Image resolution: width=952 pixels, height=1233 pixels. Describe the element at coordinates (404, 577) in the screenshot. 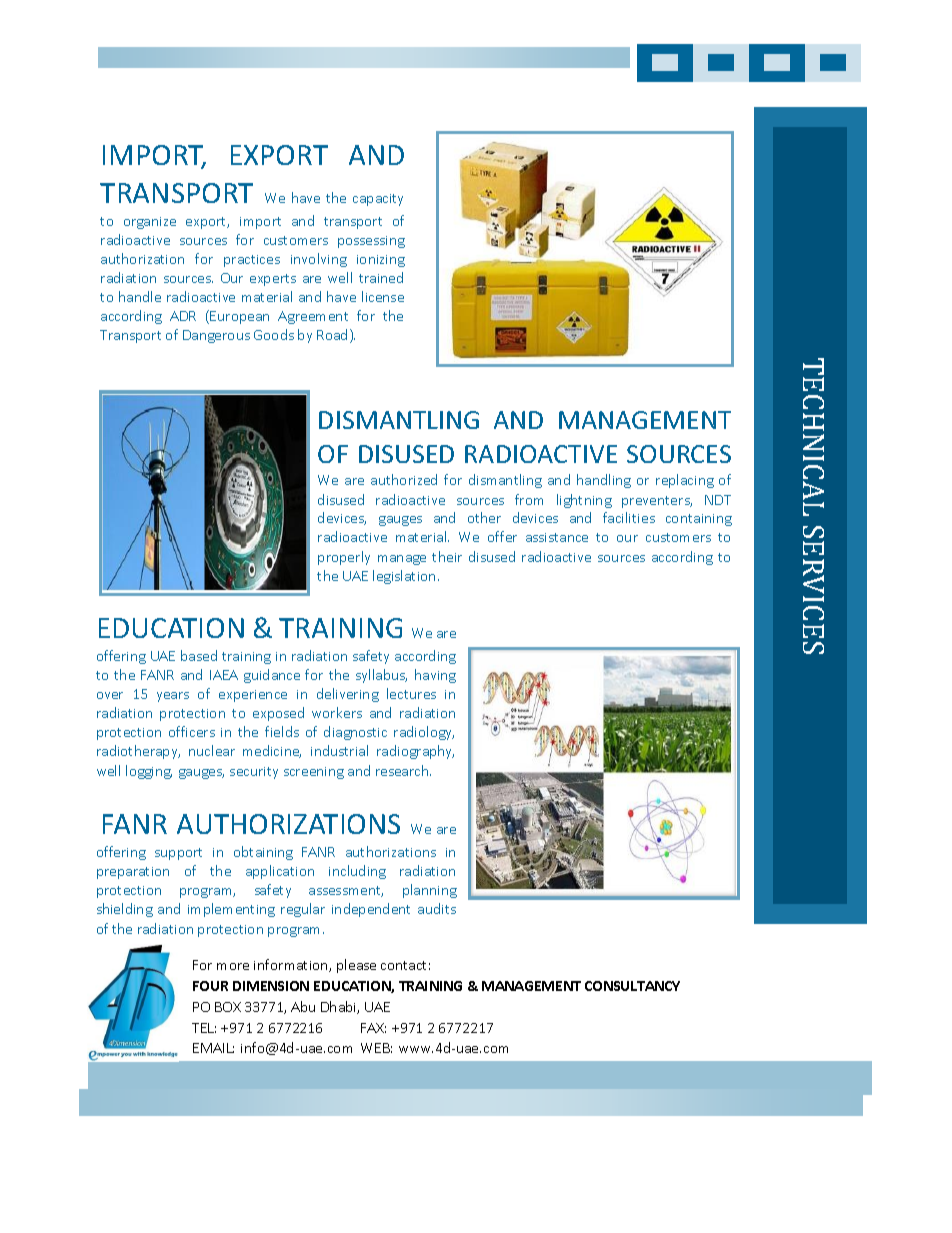

I see `legislation` at that location.
